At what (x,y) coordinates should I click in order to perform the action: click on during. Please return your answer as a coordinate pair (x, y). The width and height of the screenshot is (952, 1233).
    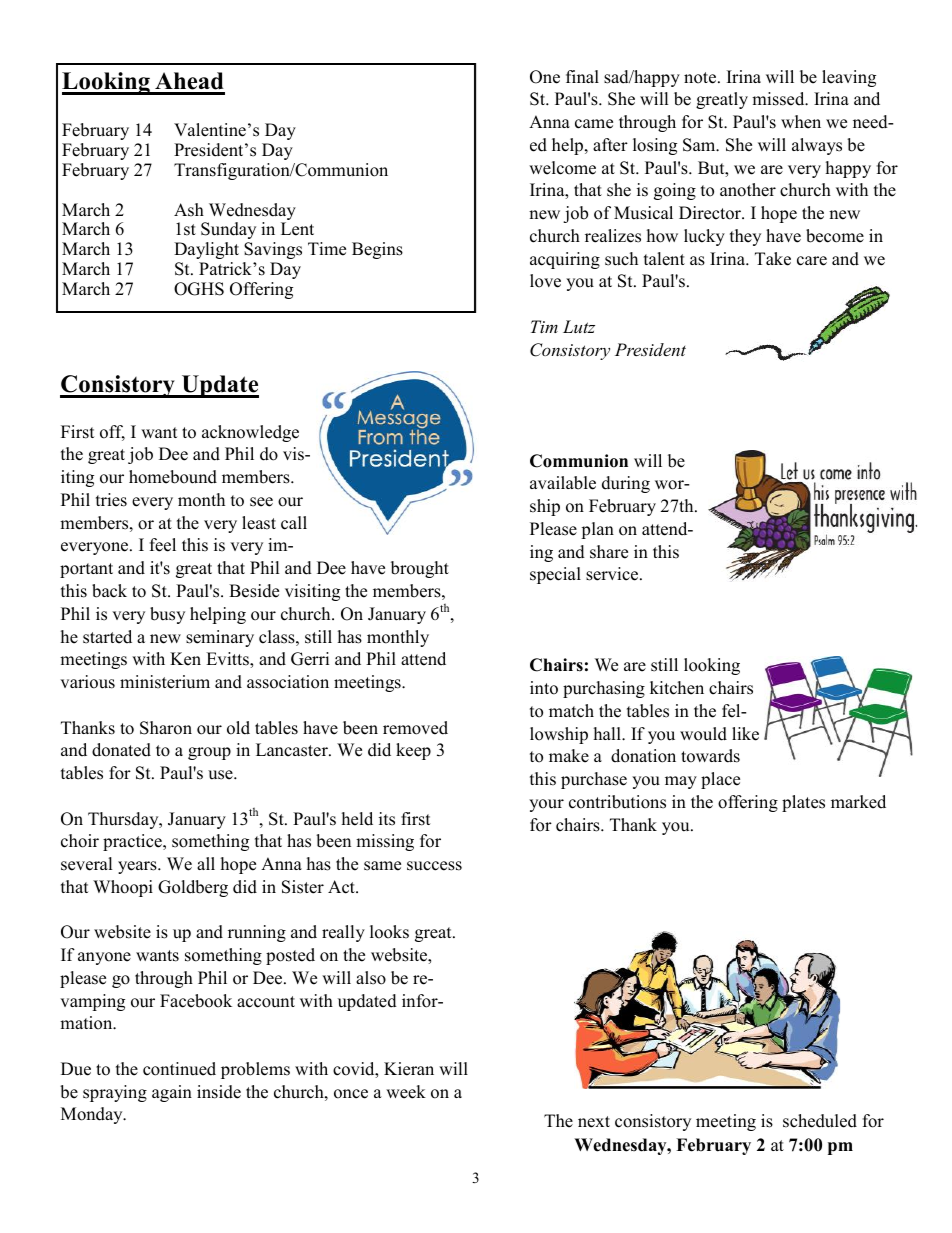
    Looking at the image, I should click on (626, 484).
